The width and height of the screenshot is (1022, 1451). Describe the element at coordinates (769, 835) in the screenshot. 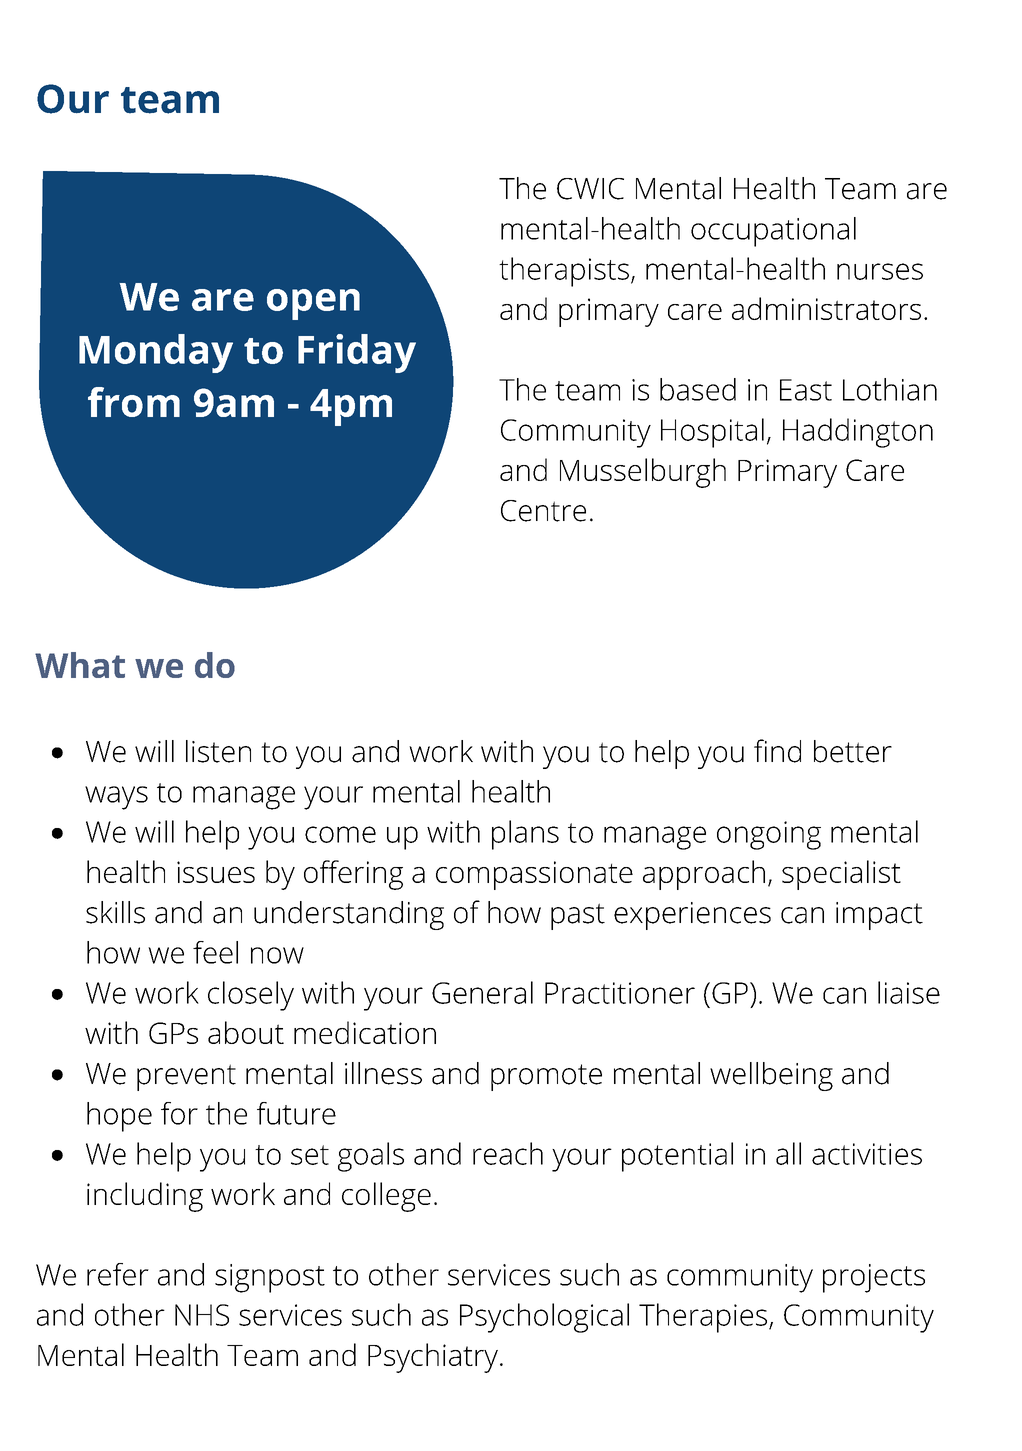

I see `ongoing` at that location.
